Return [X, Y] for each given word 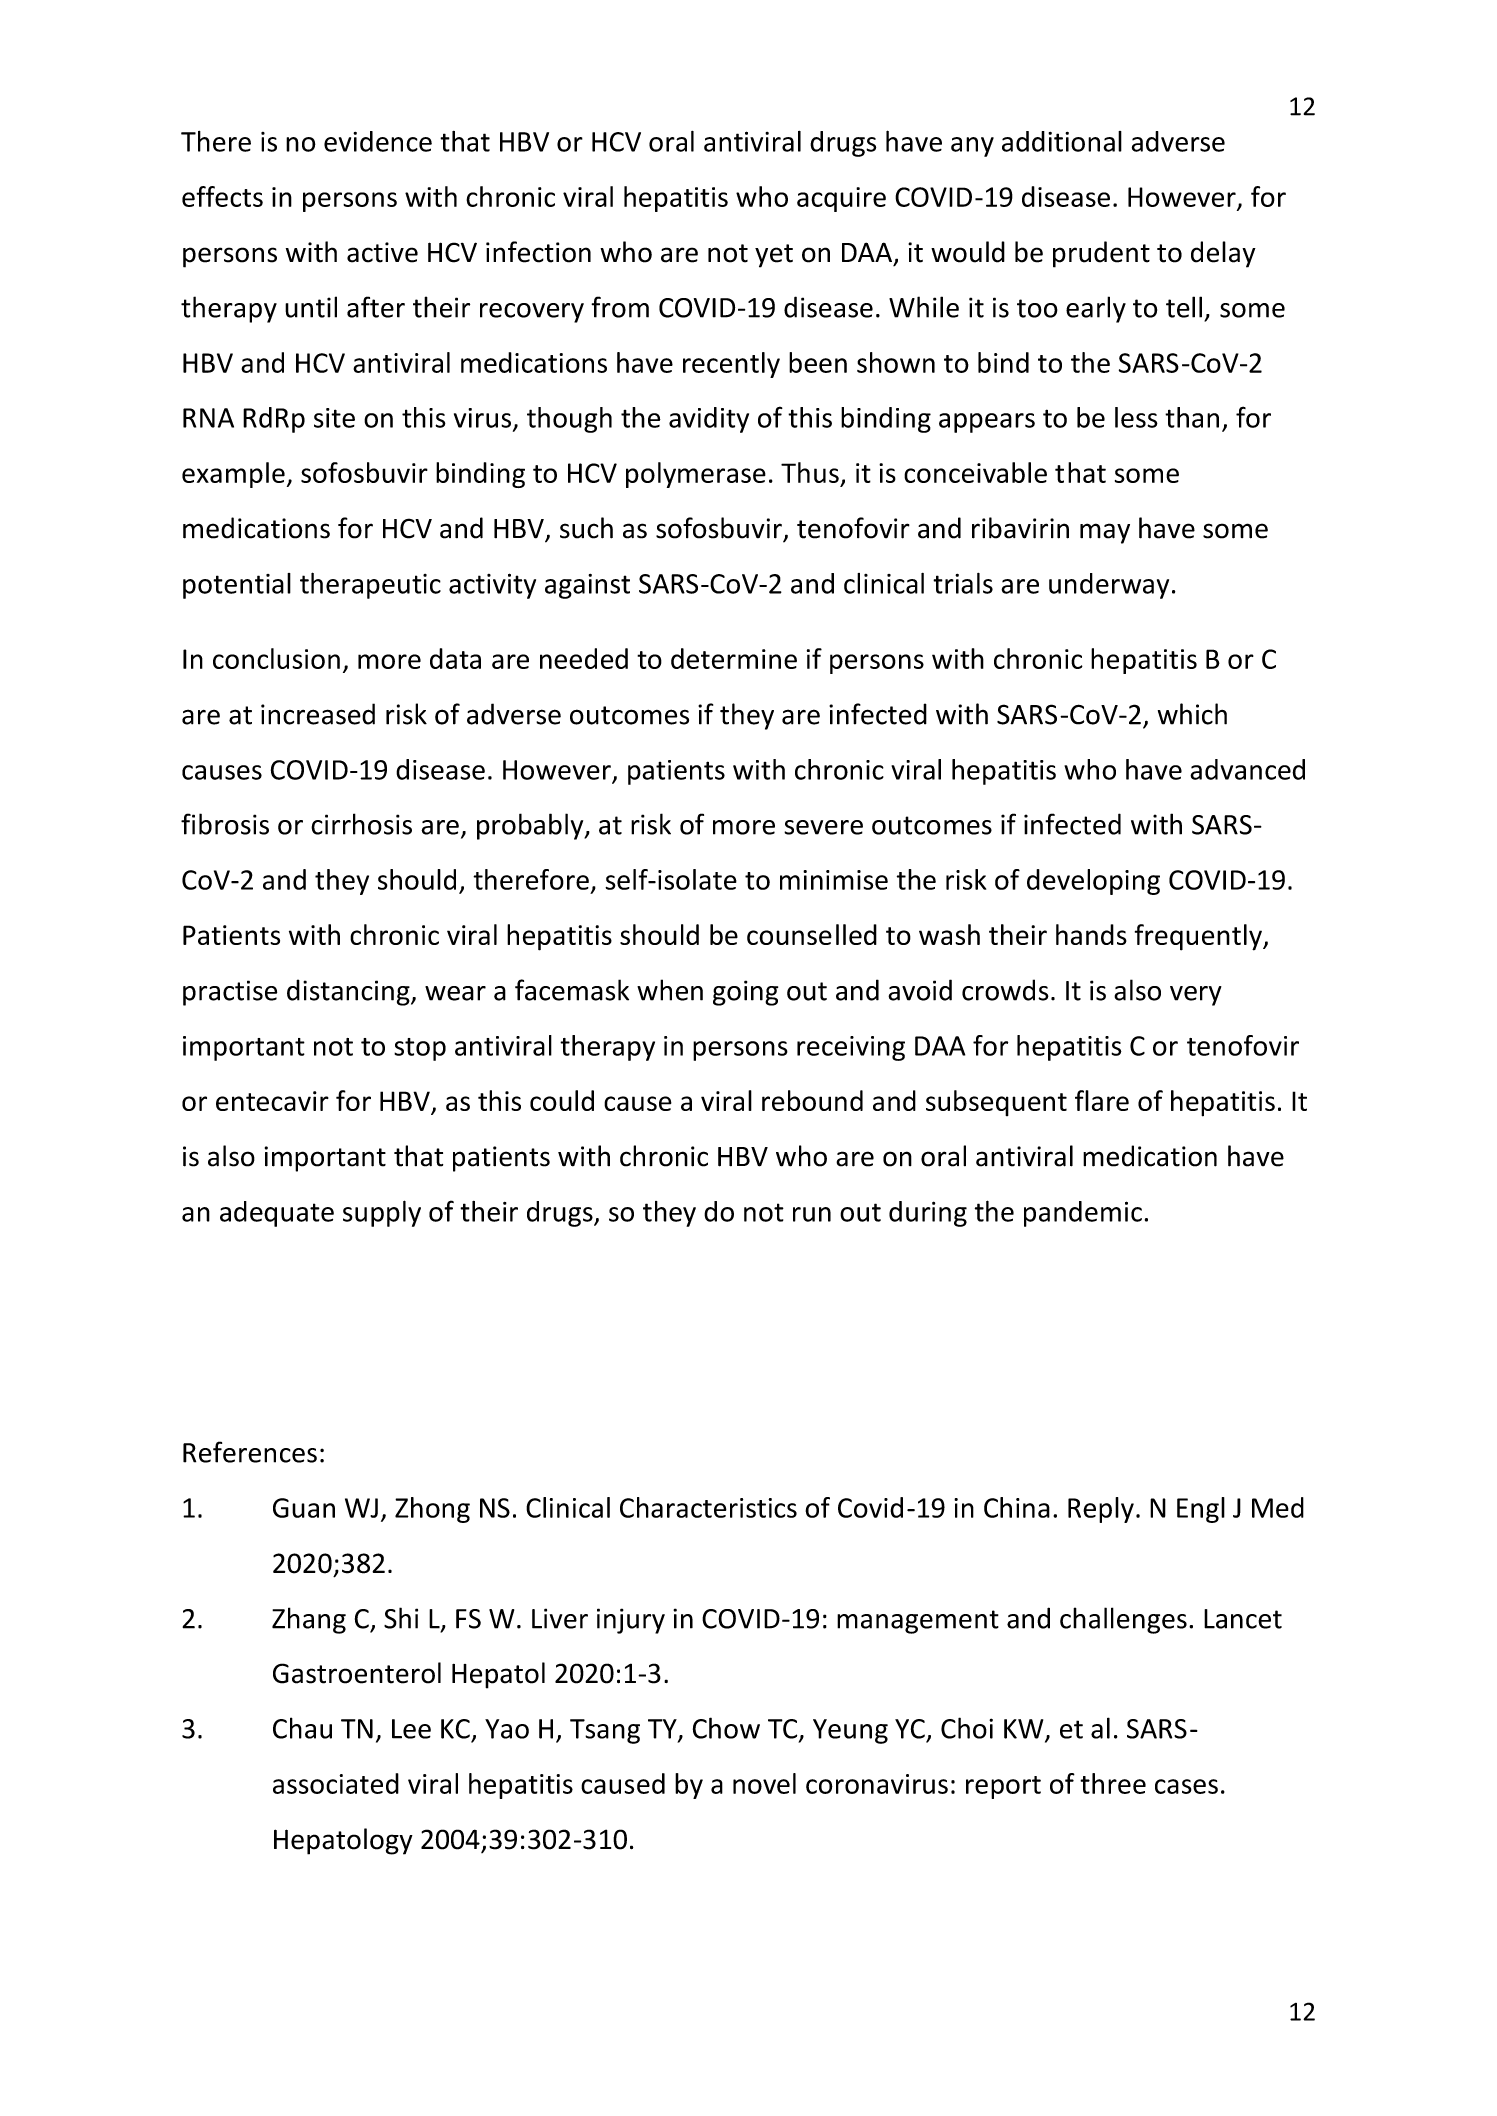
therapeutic [370, 585]
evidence [378, 141]
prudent [1101, 254]
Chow [726, 1728]
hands [1091, 934]
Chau [302, 1728]
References [250, 1452]
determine [734, 658]
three [1113, 1783]
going [745, 993]
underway [1109, 586]
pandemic [1083, 1214]
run [812, 1214]
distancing [349, 992]
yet [774, 256]
